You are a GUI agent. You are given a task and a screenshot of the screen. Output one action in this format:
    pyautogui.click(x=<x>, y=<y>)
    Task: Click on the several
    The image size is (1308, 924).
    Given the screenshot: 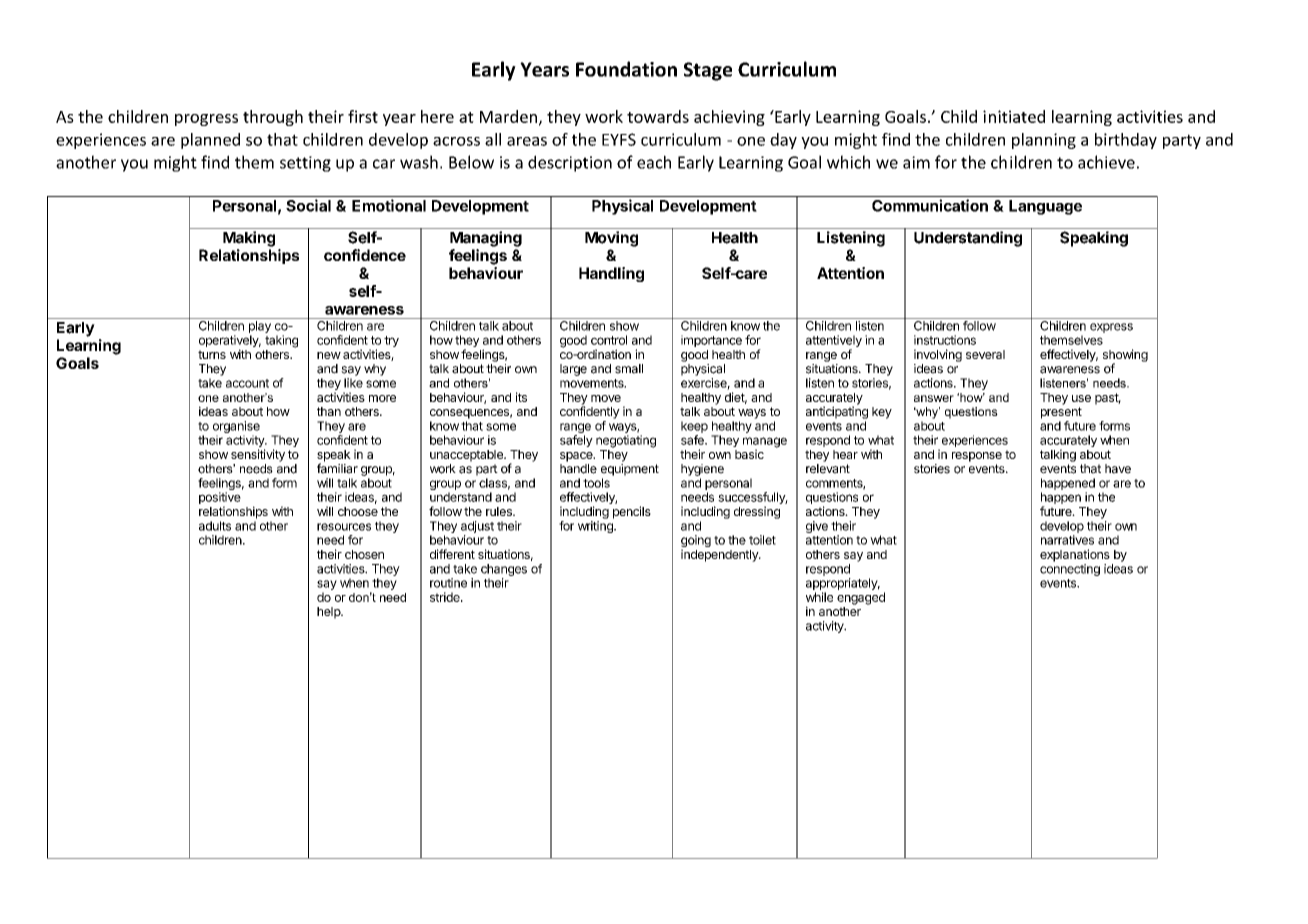 What is the action you would take?
    pyautogui.click(x=985, y=354)
